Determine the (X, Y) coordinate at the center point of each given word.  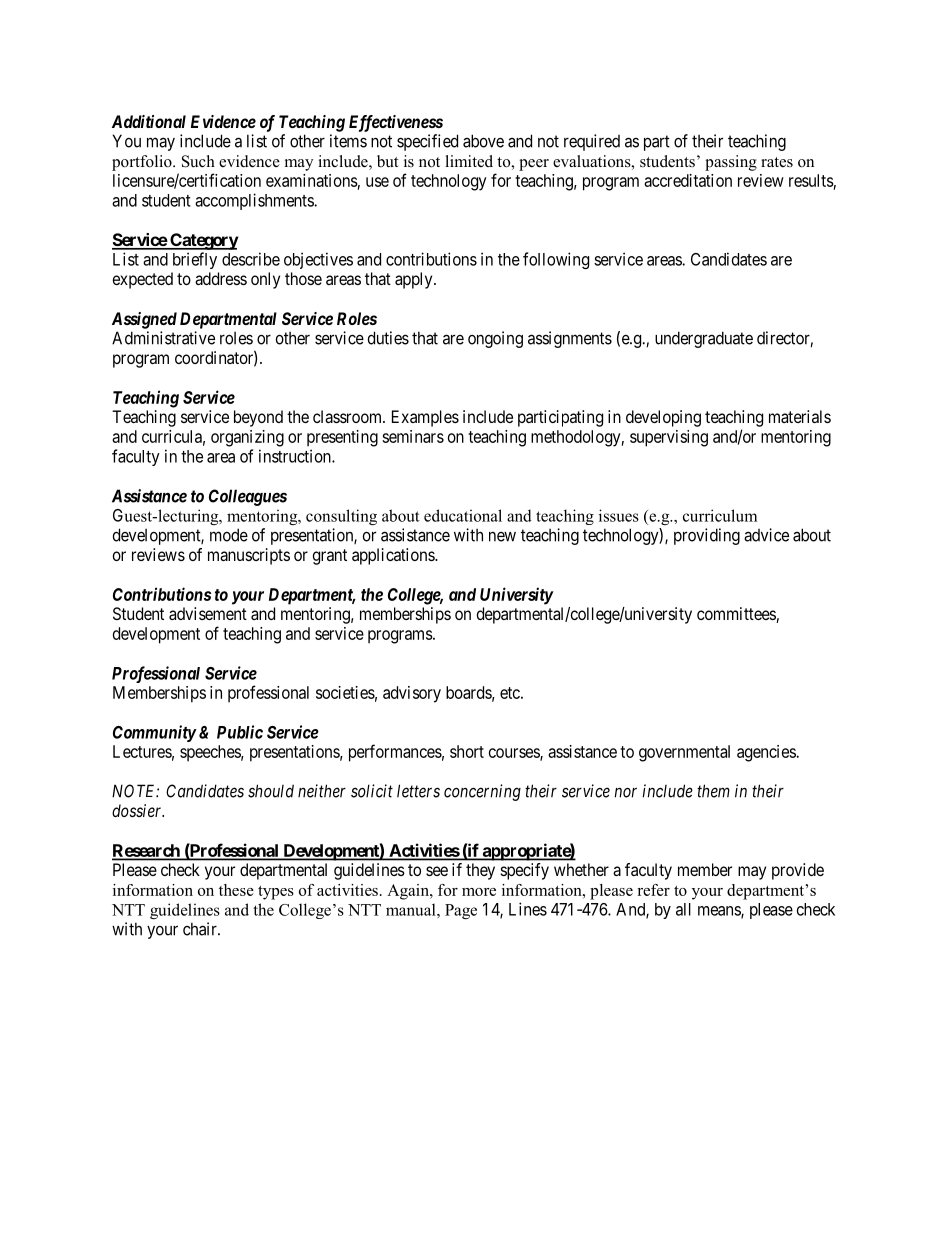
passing (731, 163)
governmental (684, 753)
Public (240, 732)
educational (463, 515)
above (483, 141)
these (236, 890)
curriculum (720, 515)
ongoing (495, 339)
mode (229, 535)
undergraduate (704, 339)
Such (198, 161)
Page (461, 911)
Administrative (163, 338)
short (467, 751)
